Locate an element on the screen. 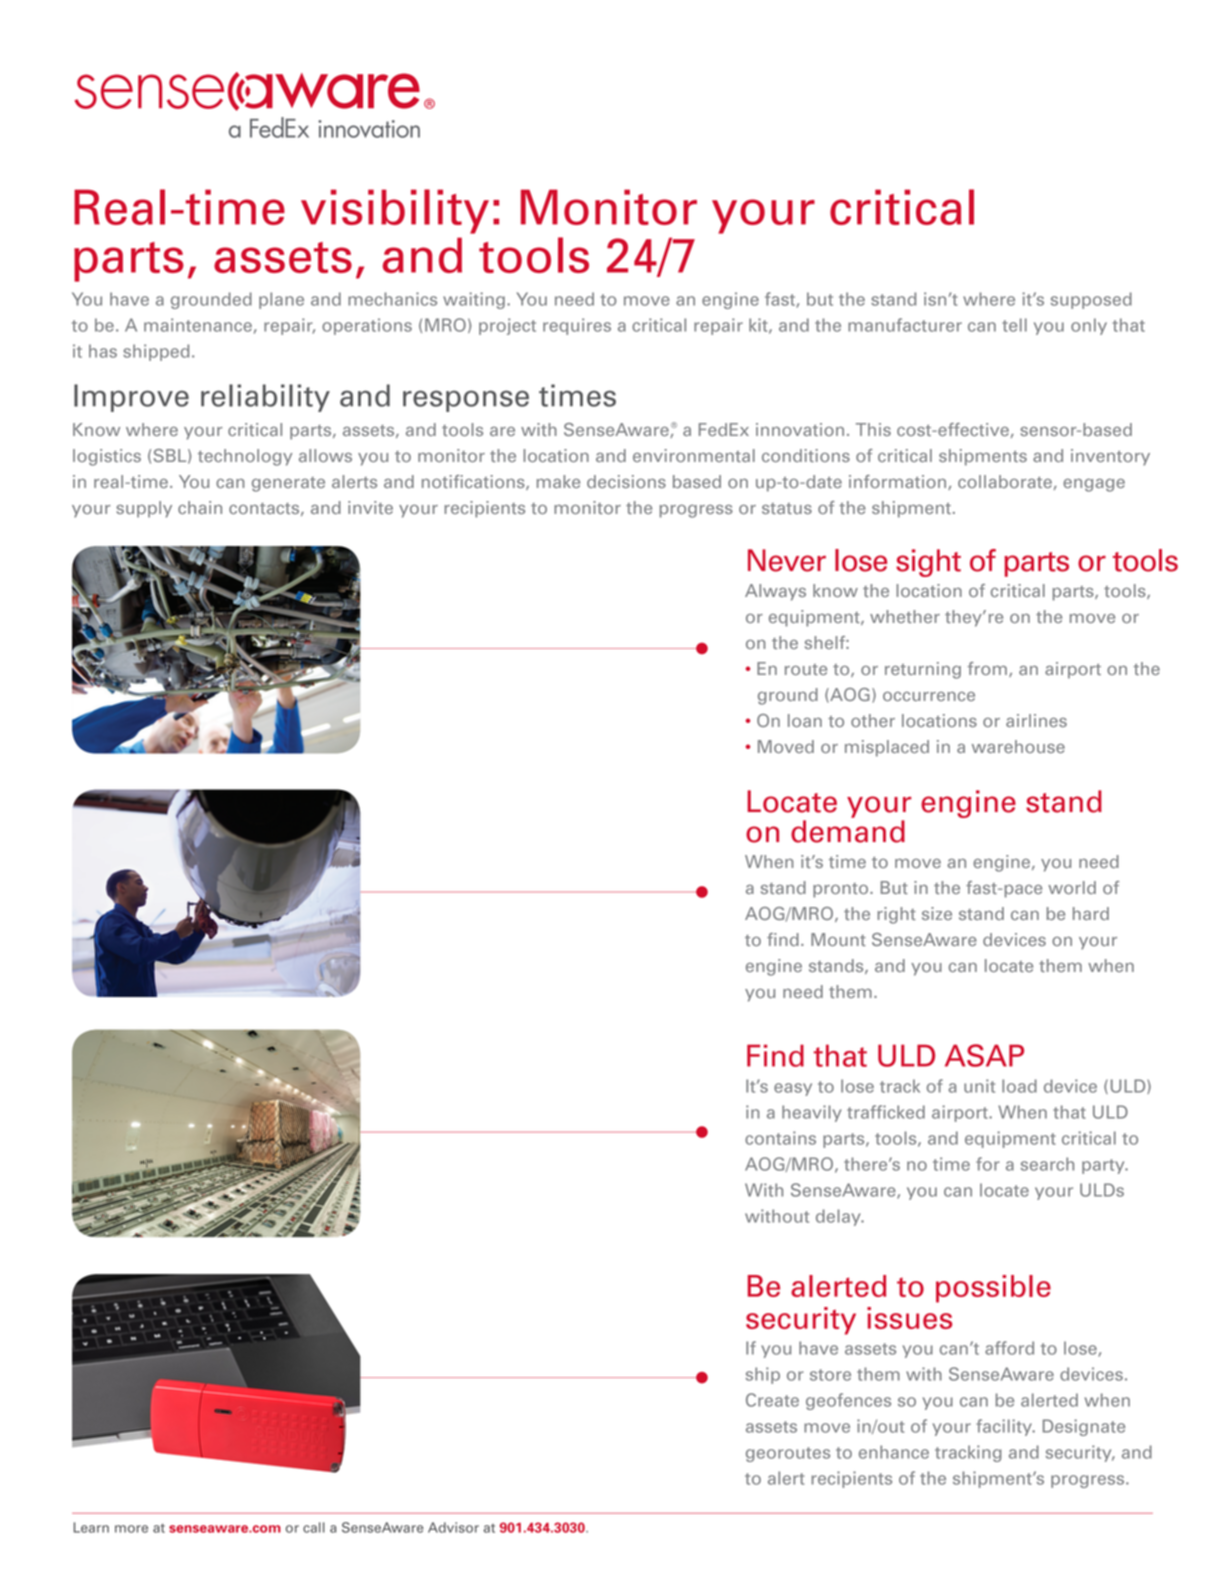  plane is located at coordinates (281, 300).
